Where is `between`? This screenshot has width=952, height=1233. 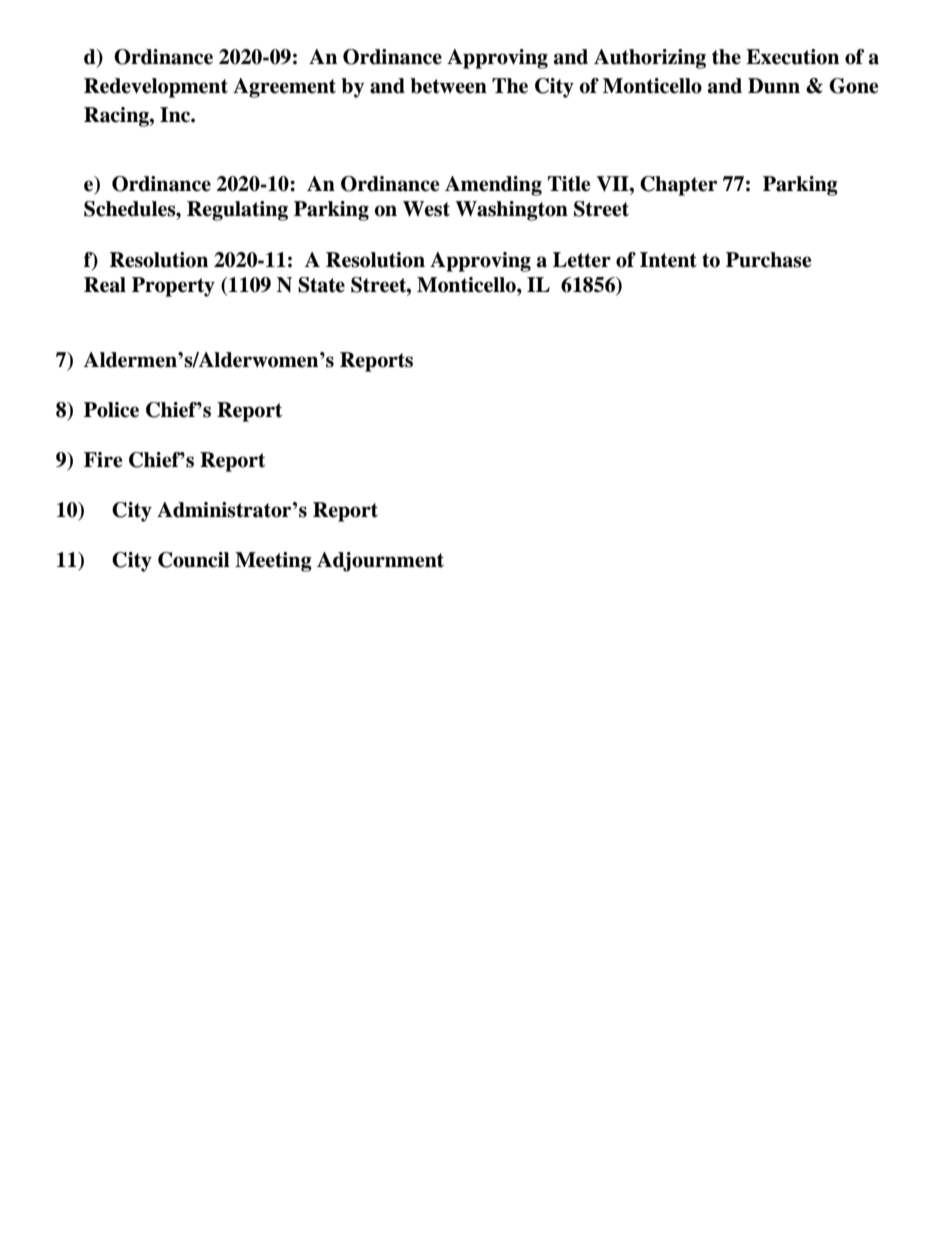 between is located at coordinates (448, 86).
